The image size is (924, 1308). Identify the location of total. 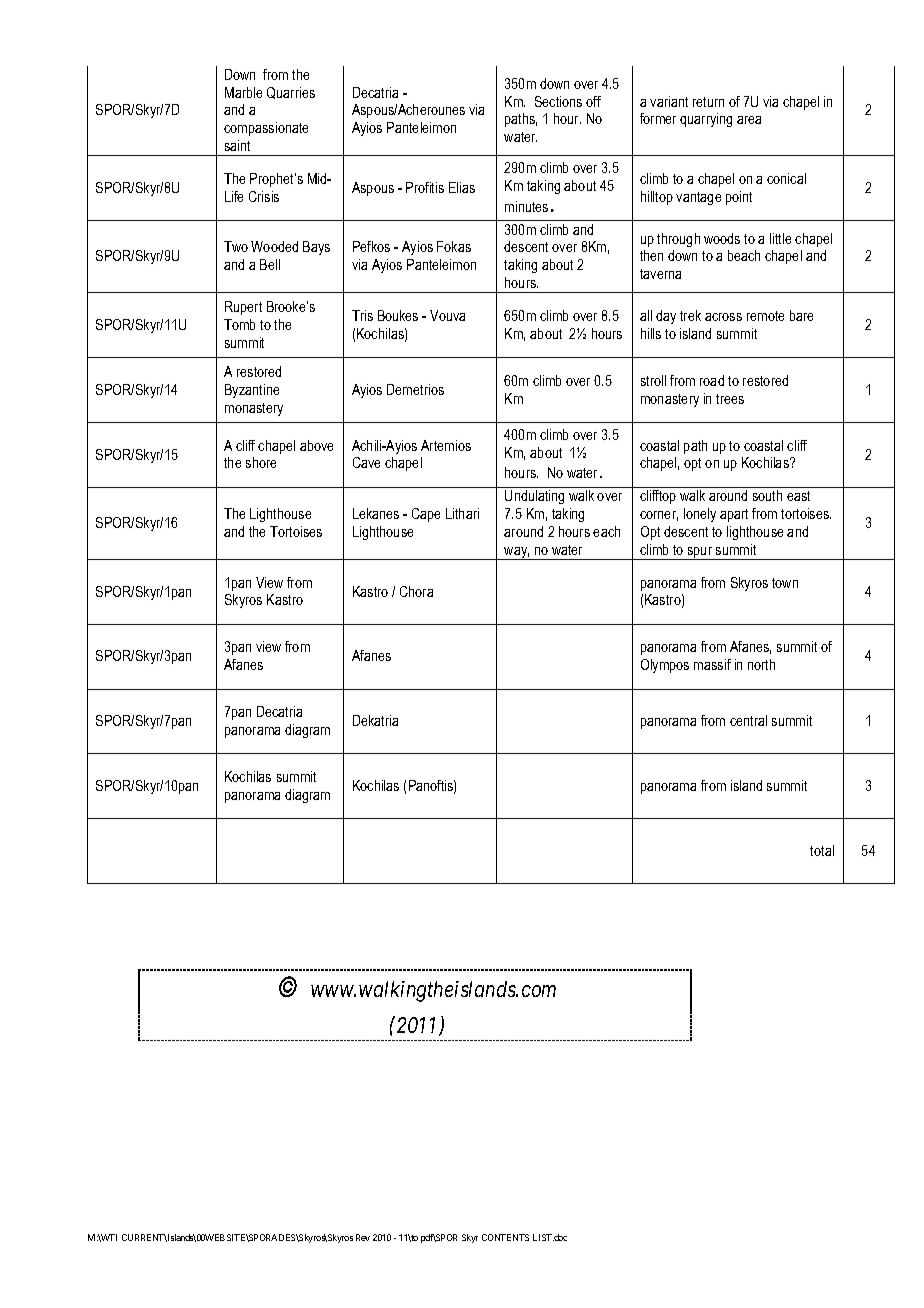
(822, 850).
